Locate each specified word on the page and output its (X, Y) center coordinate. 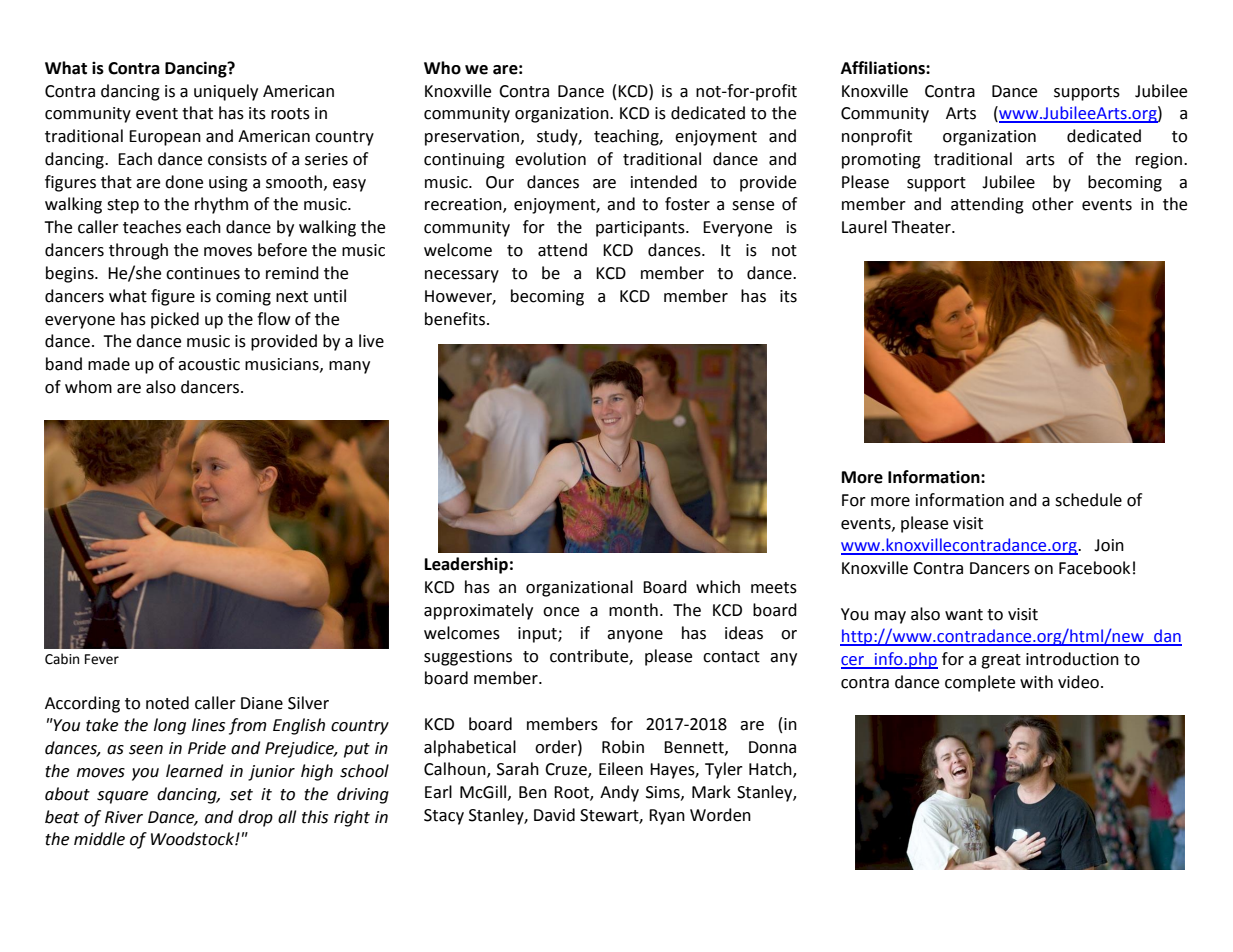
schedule (1088, 500)
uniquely (226, 92)
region (1160, 161)
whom (88, 387)
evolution (550, 159)
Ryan (667, 817)
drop (255, 818)
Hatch (771, 770)
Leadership (466, 565)
